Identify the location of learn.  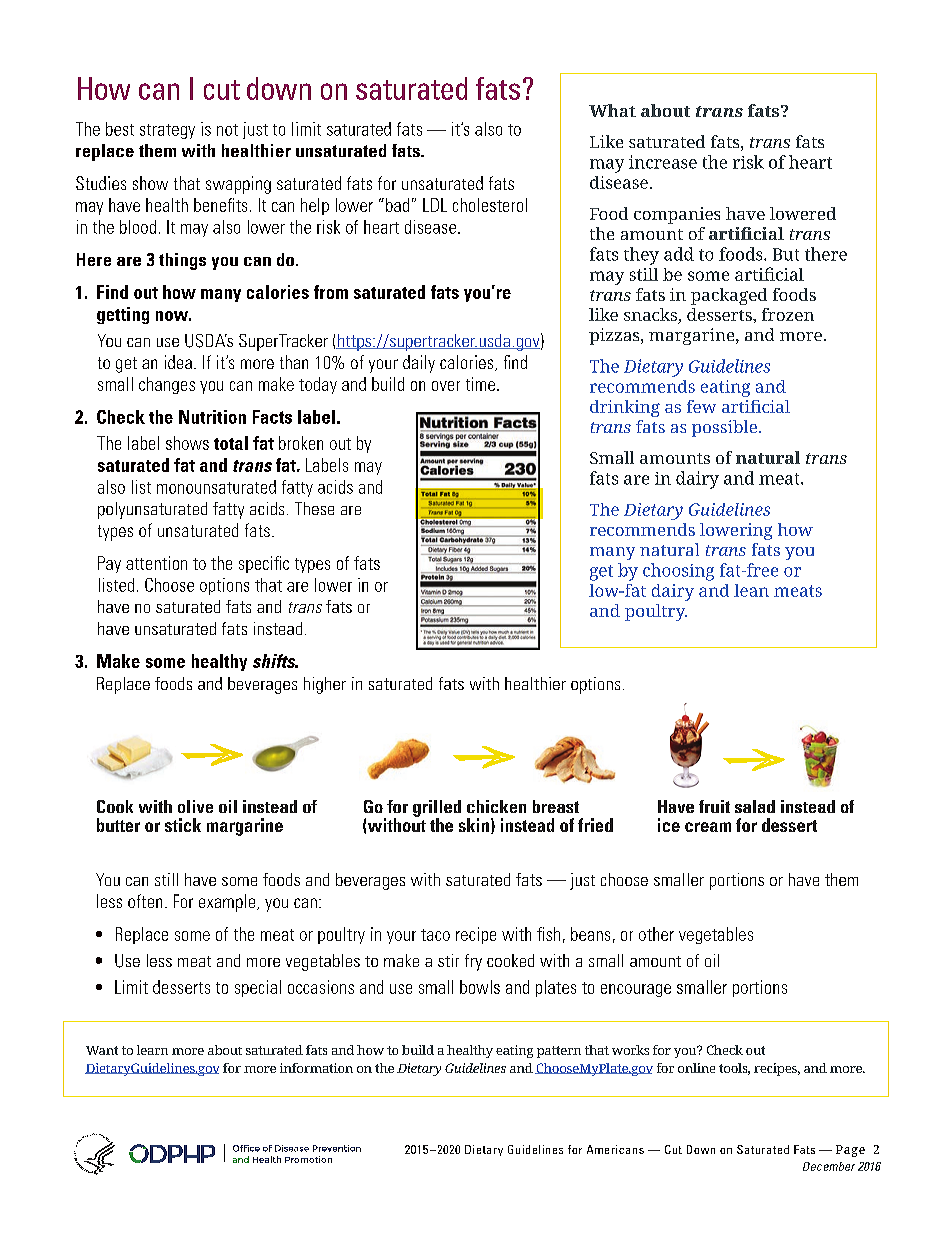
(152, 1050).
